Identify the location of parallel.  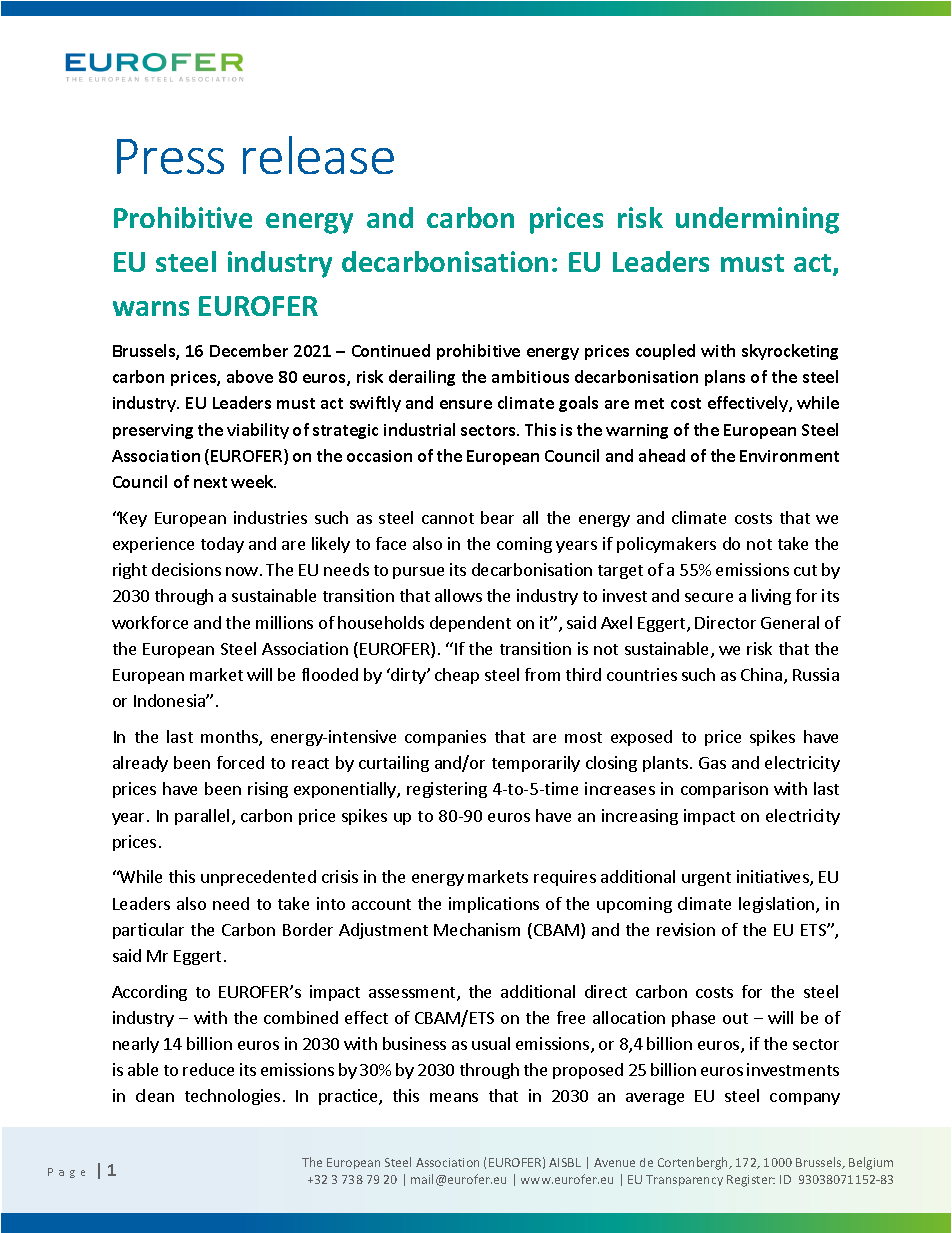
(202, 817).
